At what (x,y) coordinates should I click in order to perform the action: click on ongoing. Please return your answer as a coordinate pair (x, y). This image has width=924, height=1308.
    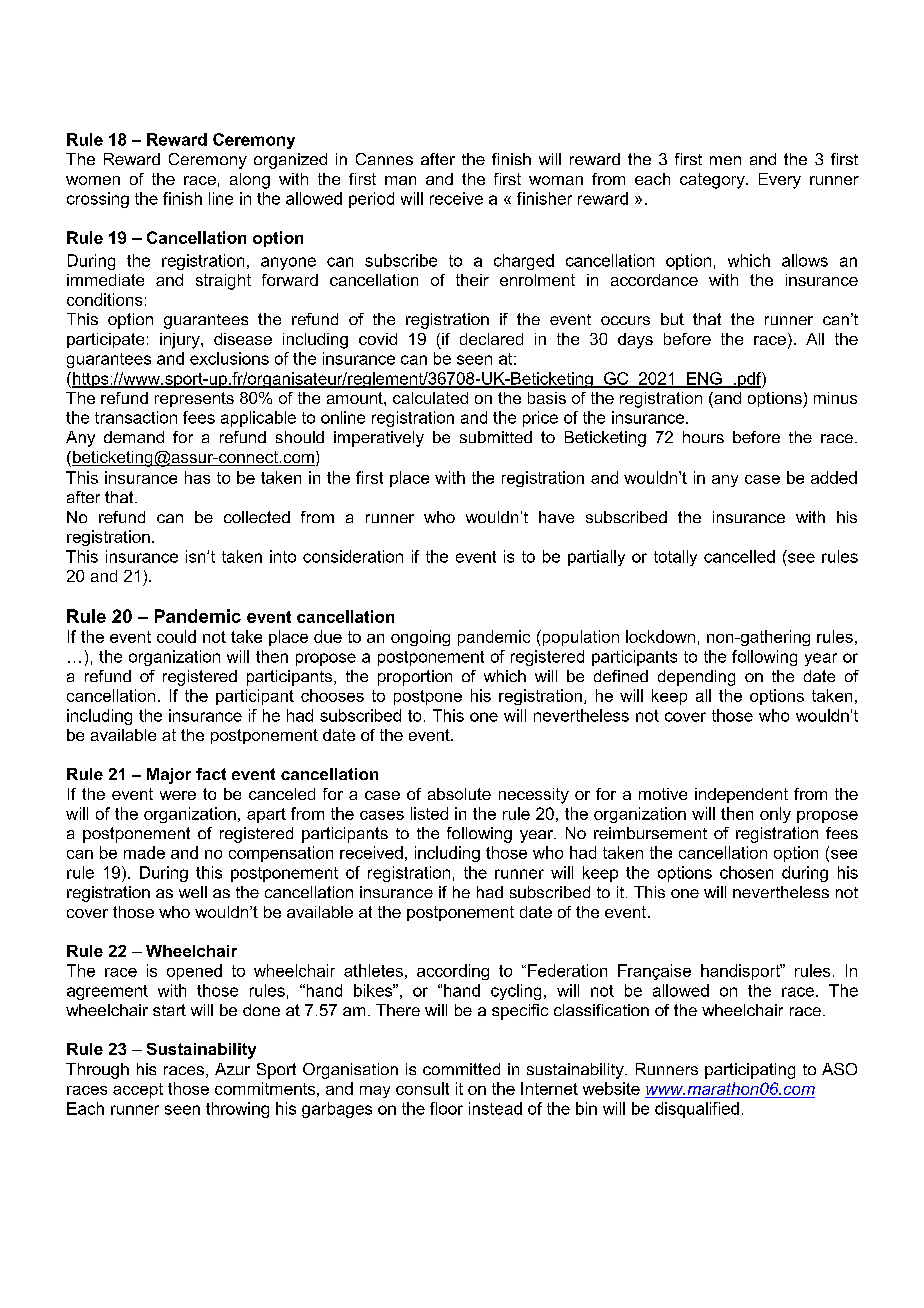
    Looking at the image, I should click on (420, 638).
